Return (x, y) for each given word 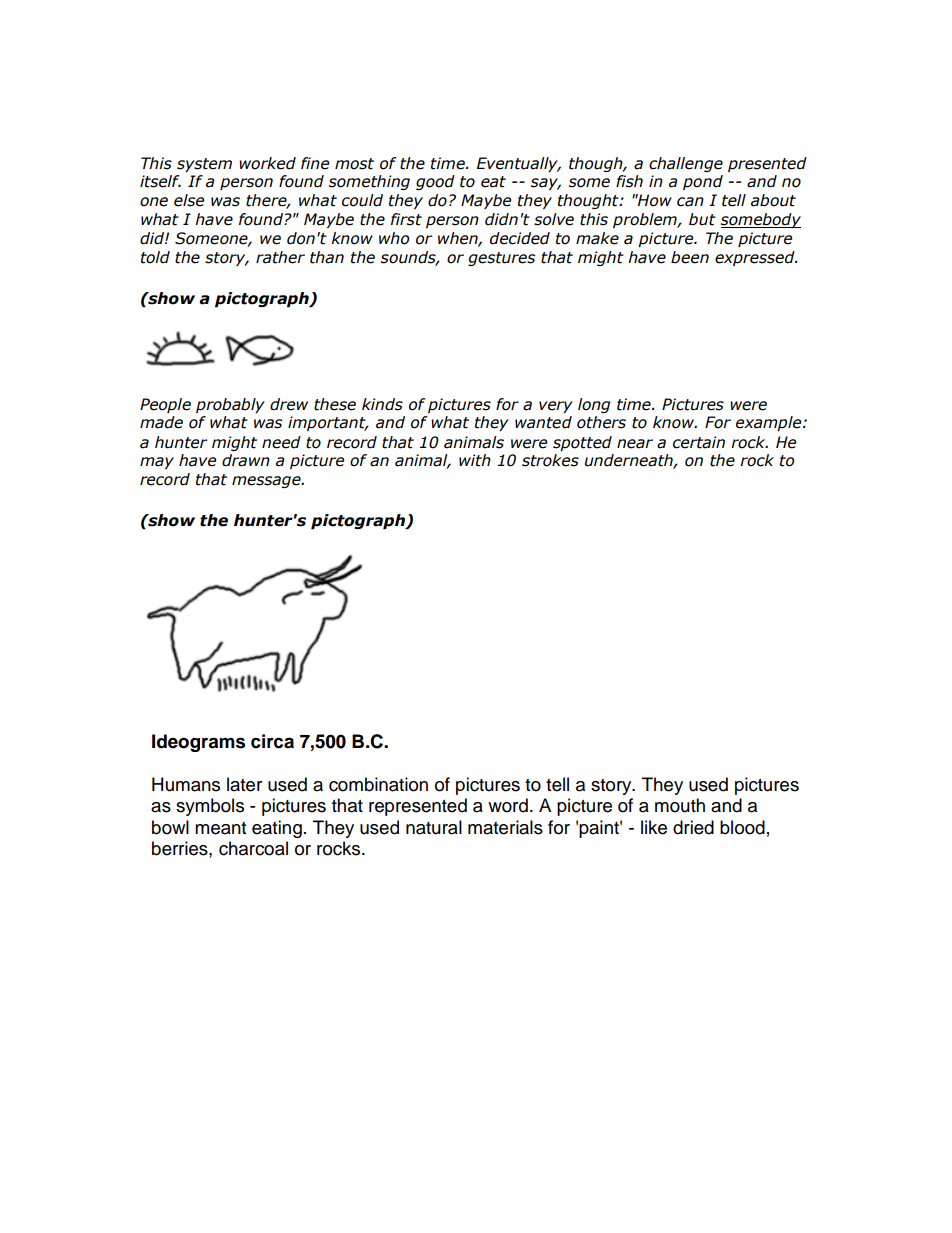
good (435, 182)
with (475, 460)
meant (220, 828)
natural (434, 827)
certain (699, 442)
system (204, 165)
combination (378, 784)
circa (272, 741)
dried (693, 827)
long (594, 405)
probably (230, 405)
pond (703, 182)
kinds (382, 404)
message (267, 482)
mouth (680, 805)
